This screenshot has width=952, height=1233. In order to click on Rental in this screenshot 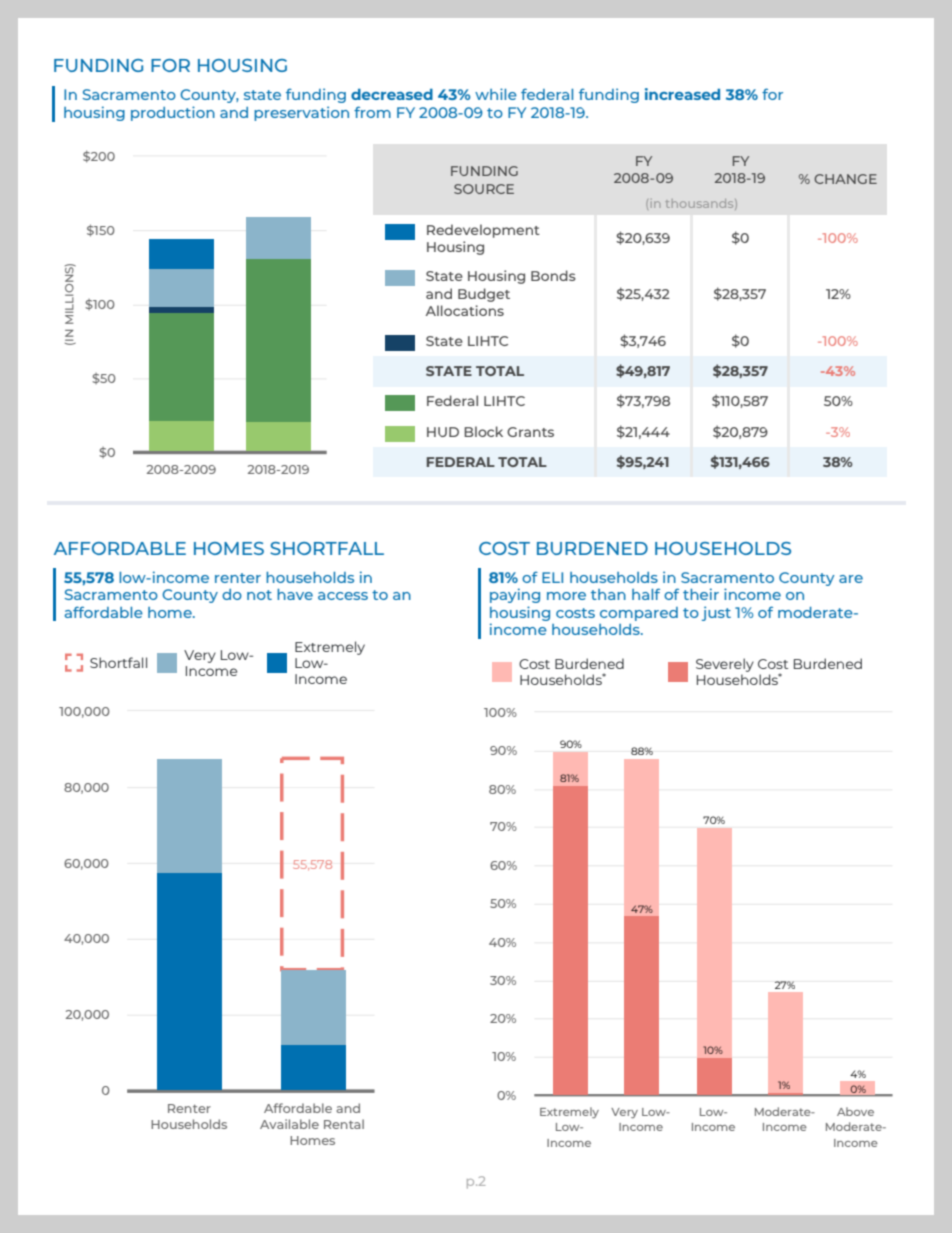, I will do `click(344, 1124)`.
